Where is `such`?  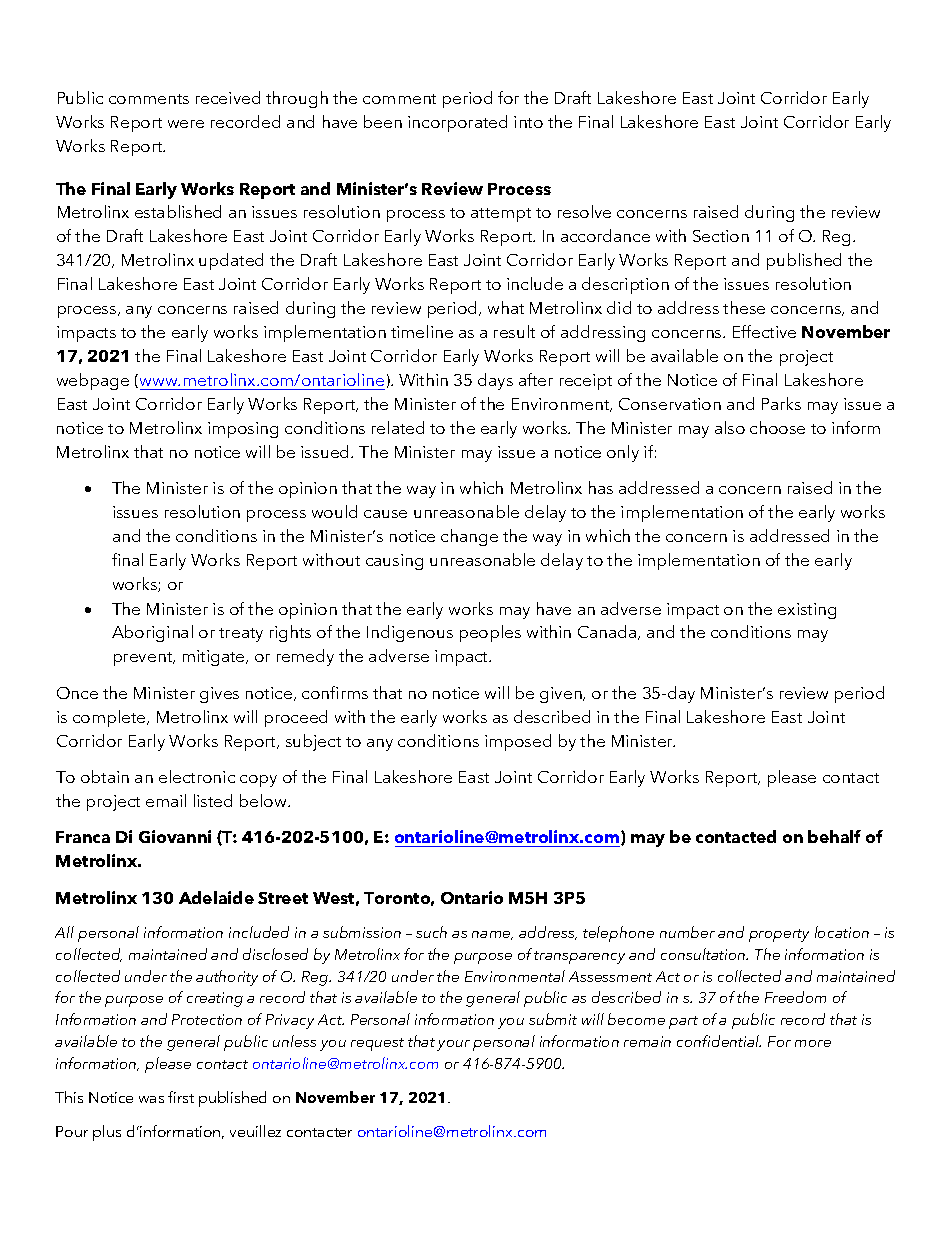 such is located at coordinates (431, 932).
